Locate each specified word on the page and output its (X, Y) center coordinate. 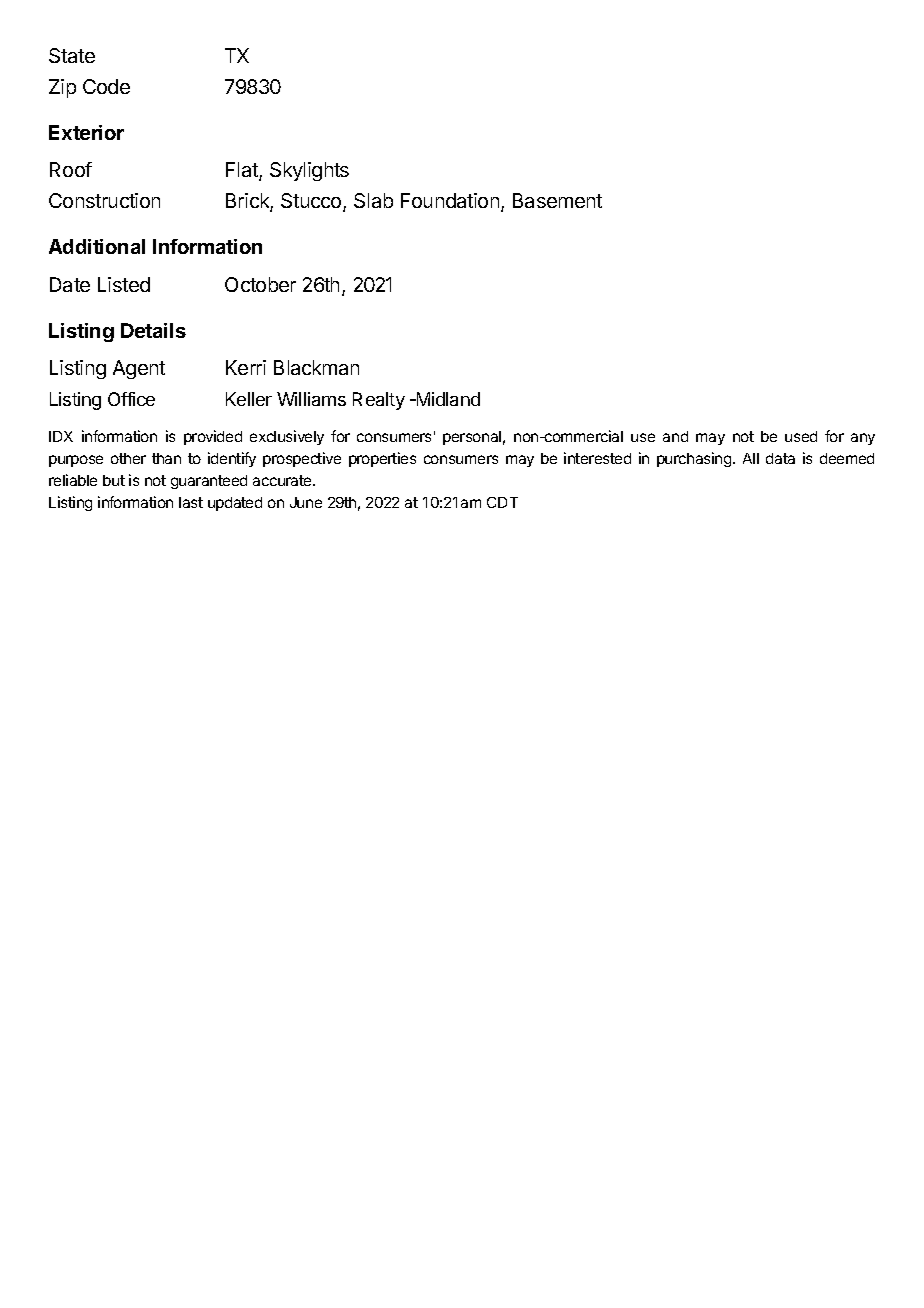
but (114, 480)
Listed (124, 284)
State (72, 55)
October (260, 284)
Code (106, 86)
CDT (502, 502)
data (780, 458)
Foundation (450, 200)
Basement (557, 200)
